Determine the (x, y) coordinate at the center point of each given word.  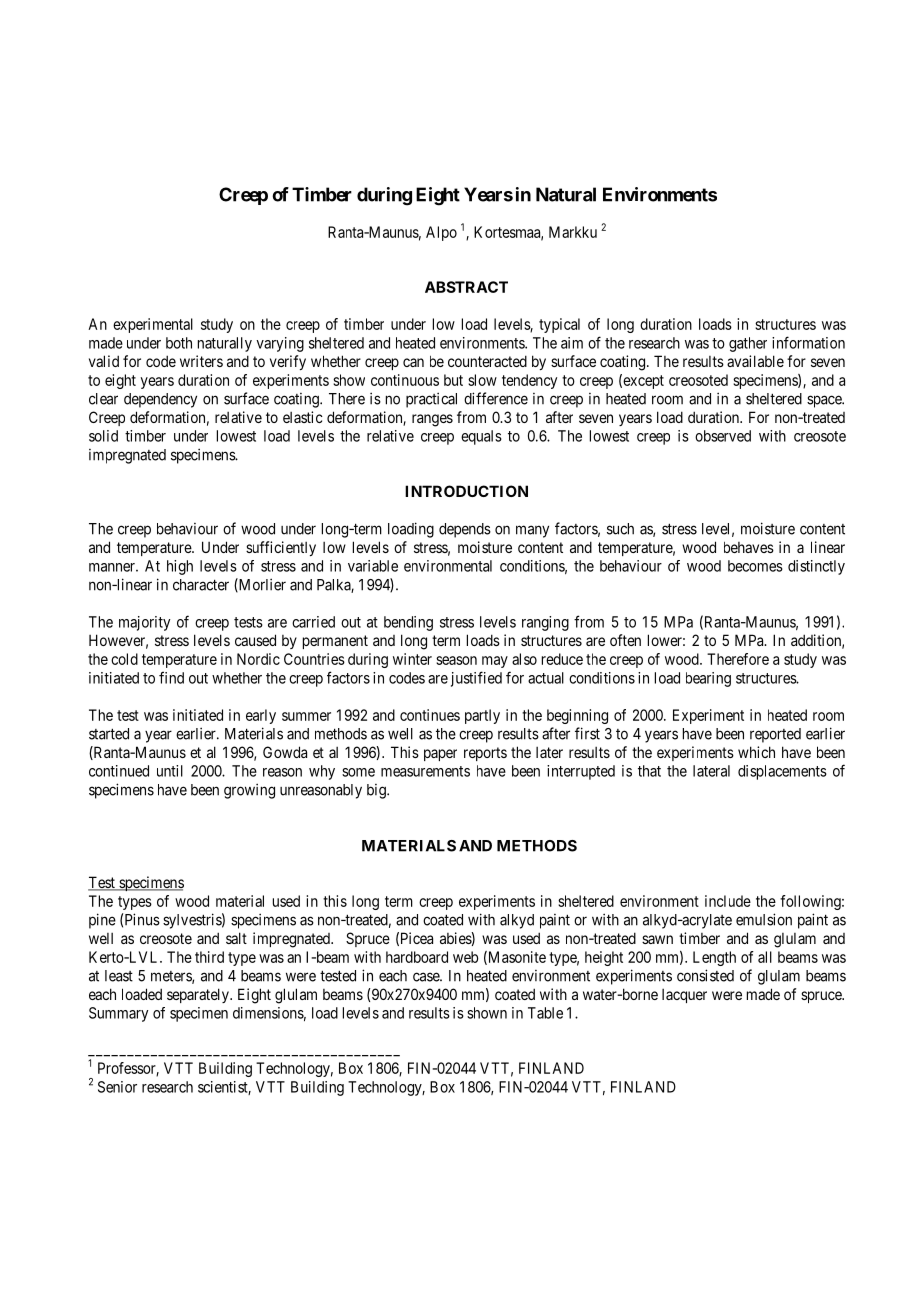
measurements (425, 771)
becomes (755, 566)
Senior (117, 1087)
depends (465, 530)
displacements (782, 772)
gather (748, 344)
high (180, 567)
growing (249, 791)
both (179, 343)
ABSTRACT (466, 287)
